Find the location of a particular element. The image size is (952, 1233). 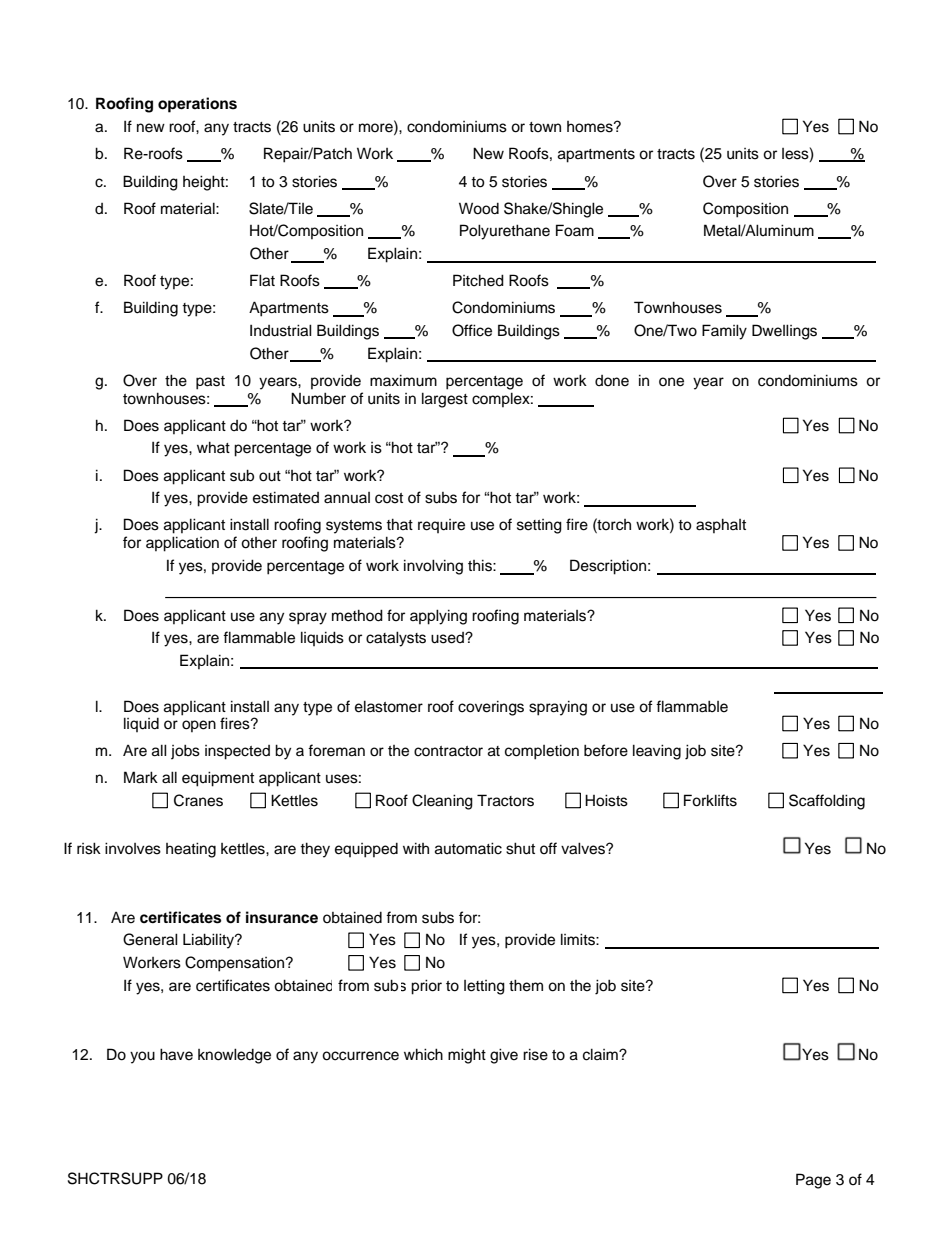

operations is located at coordinates (197, 105).
